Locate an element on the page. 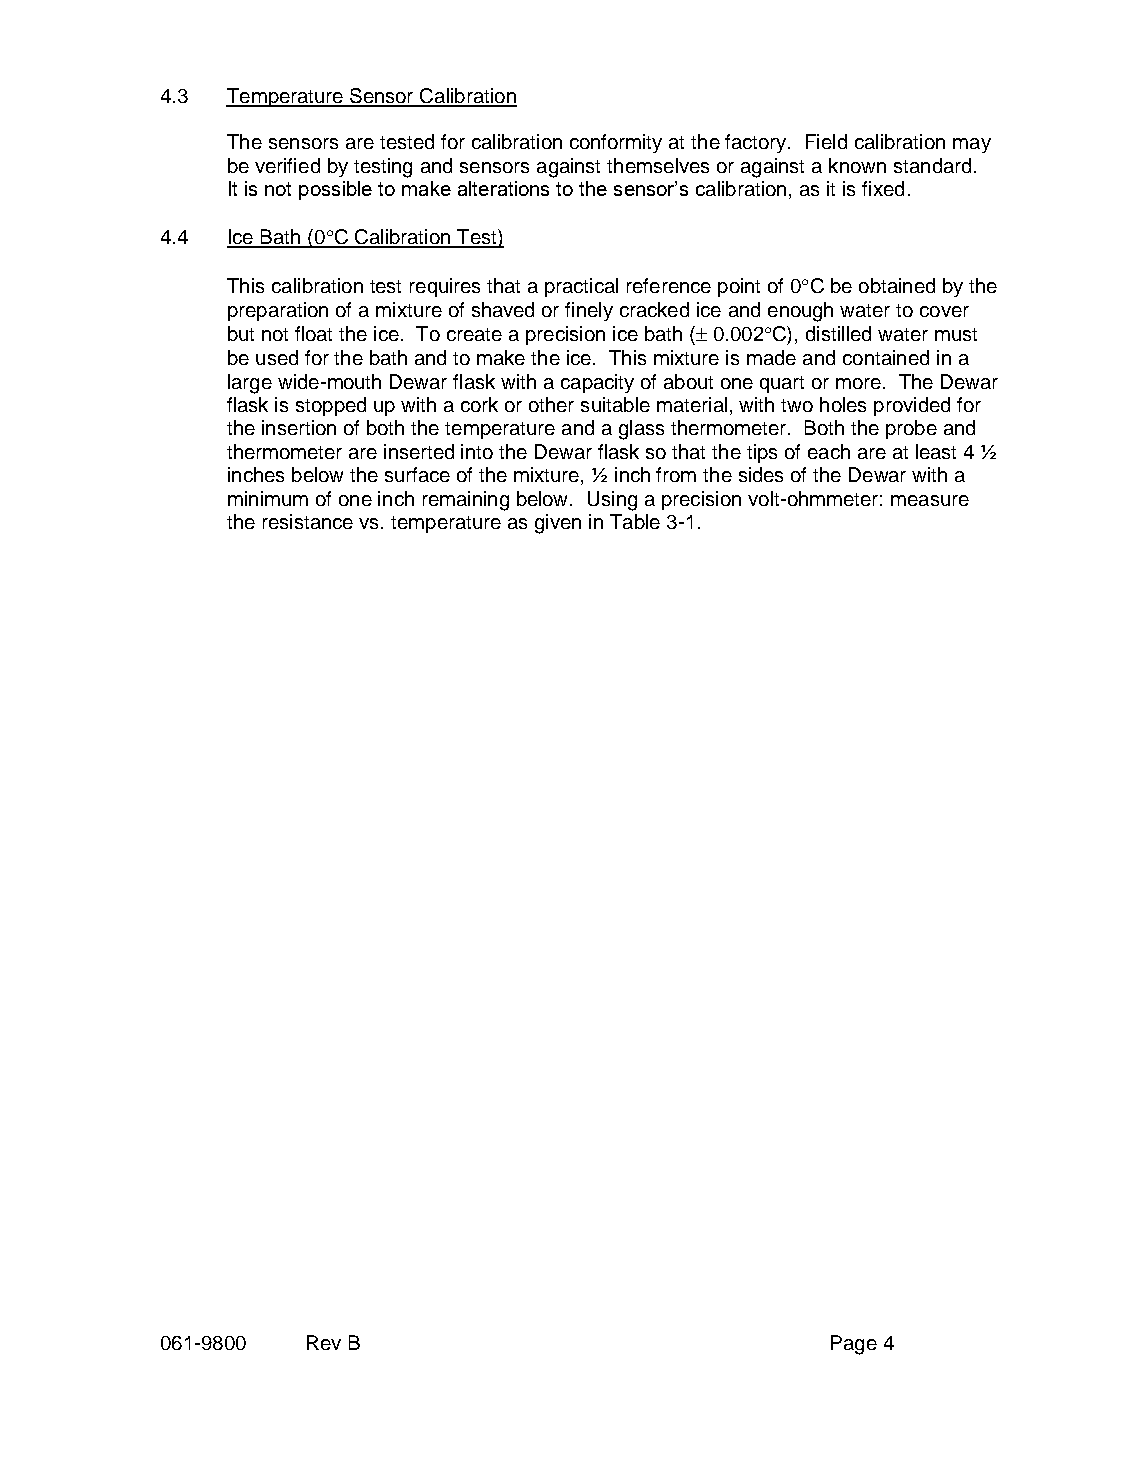  measure is located at coordinates (930, 500).
